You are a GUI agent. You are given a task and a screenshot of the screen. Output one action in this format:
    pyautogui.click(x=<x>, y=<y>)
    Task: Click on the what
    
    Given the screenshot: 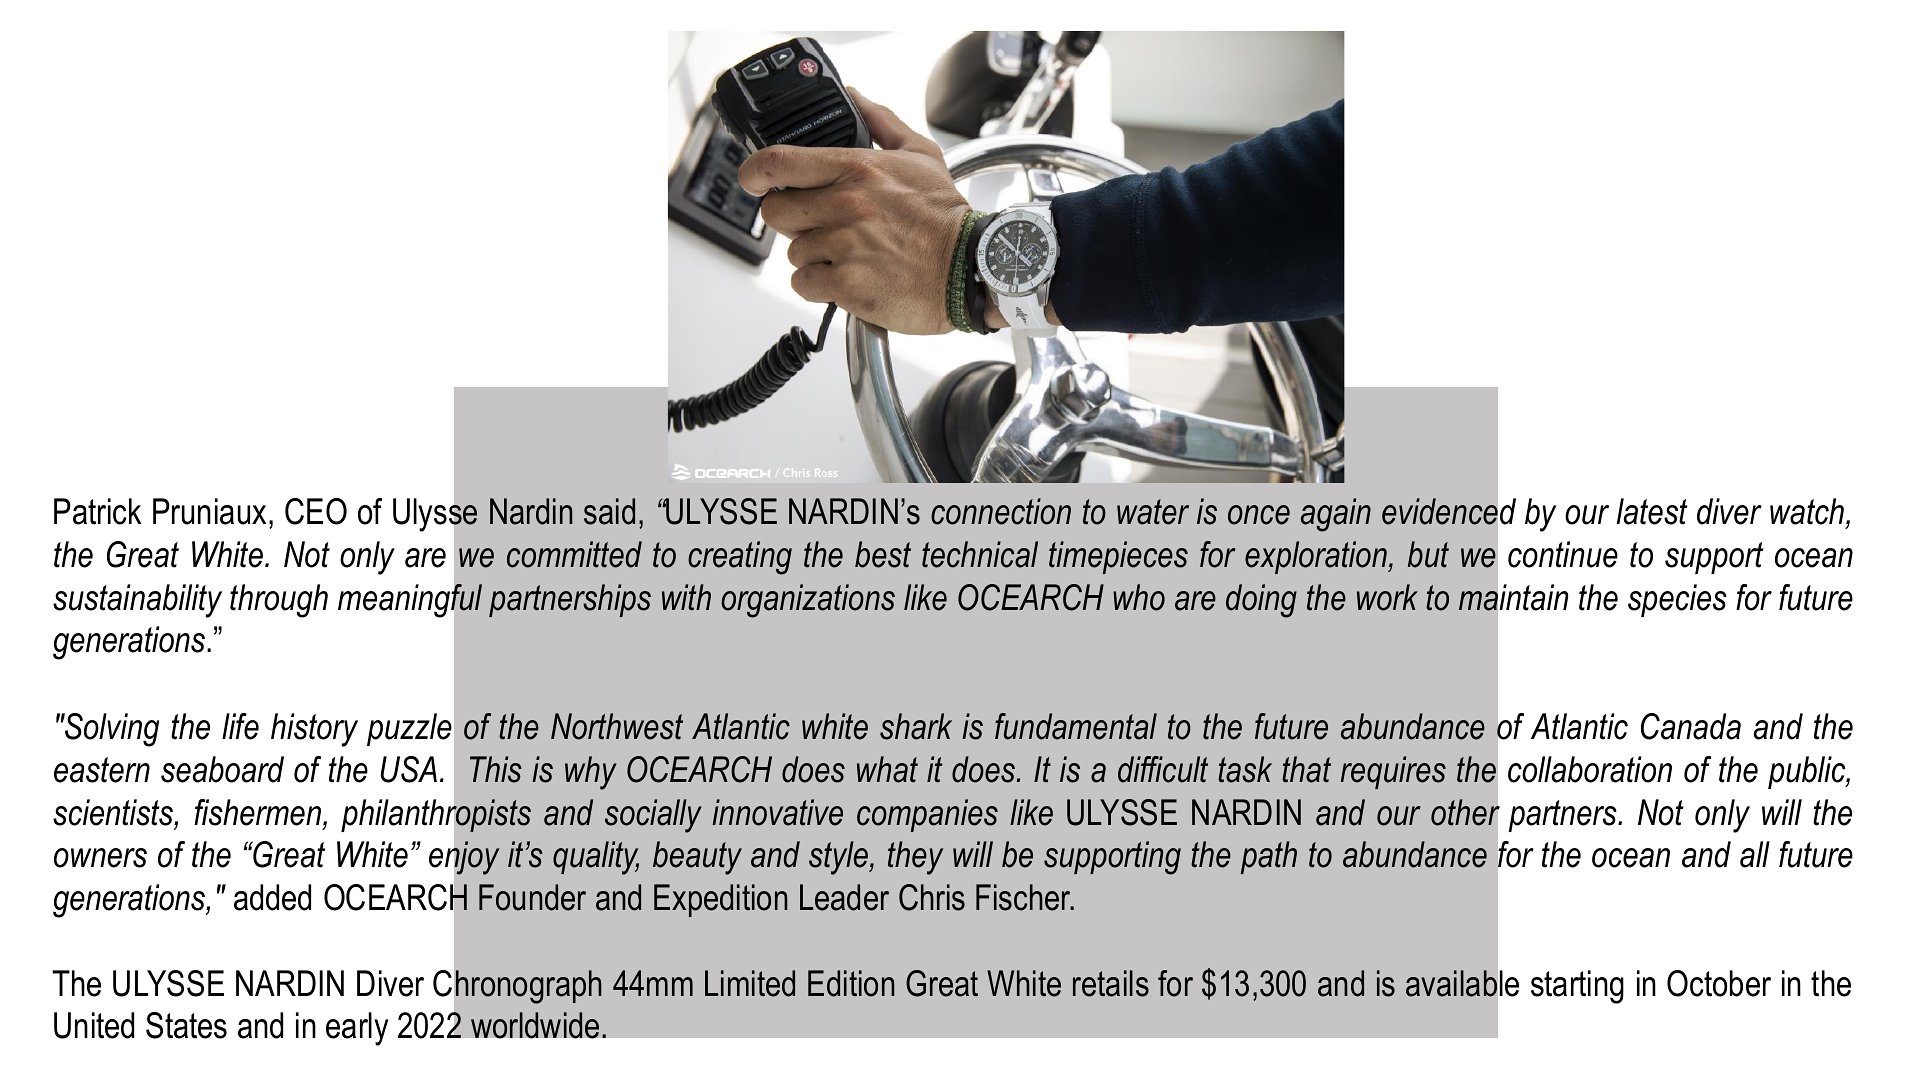 What is the action you would take?
    pyautogui.click(x=887, y=769)
